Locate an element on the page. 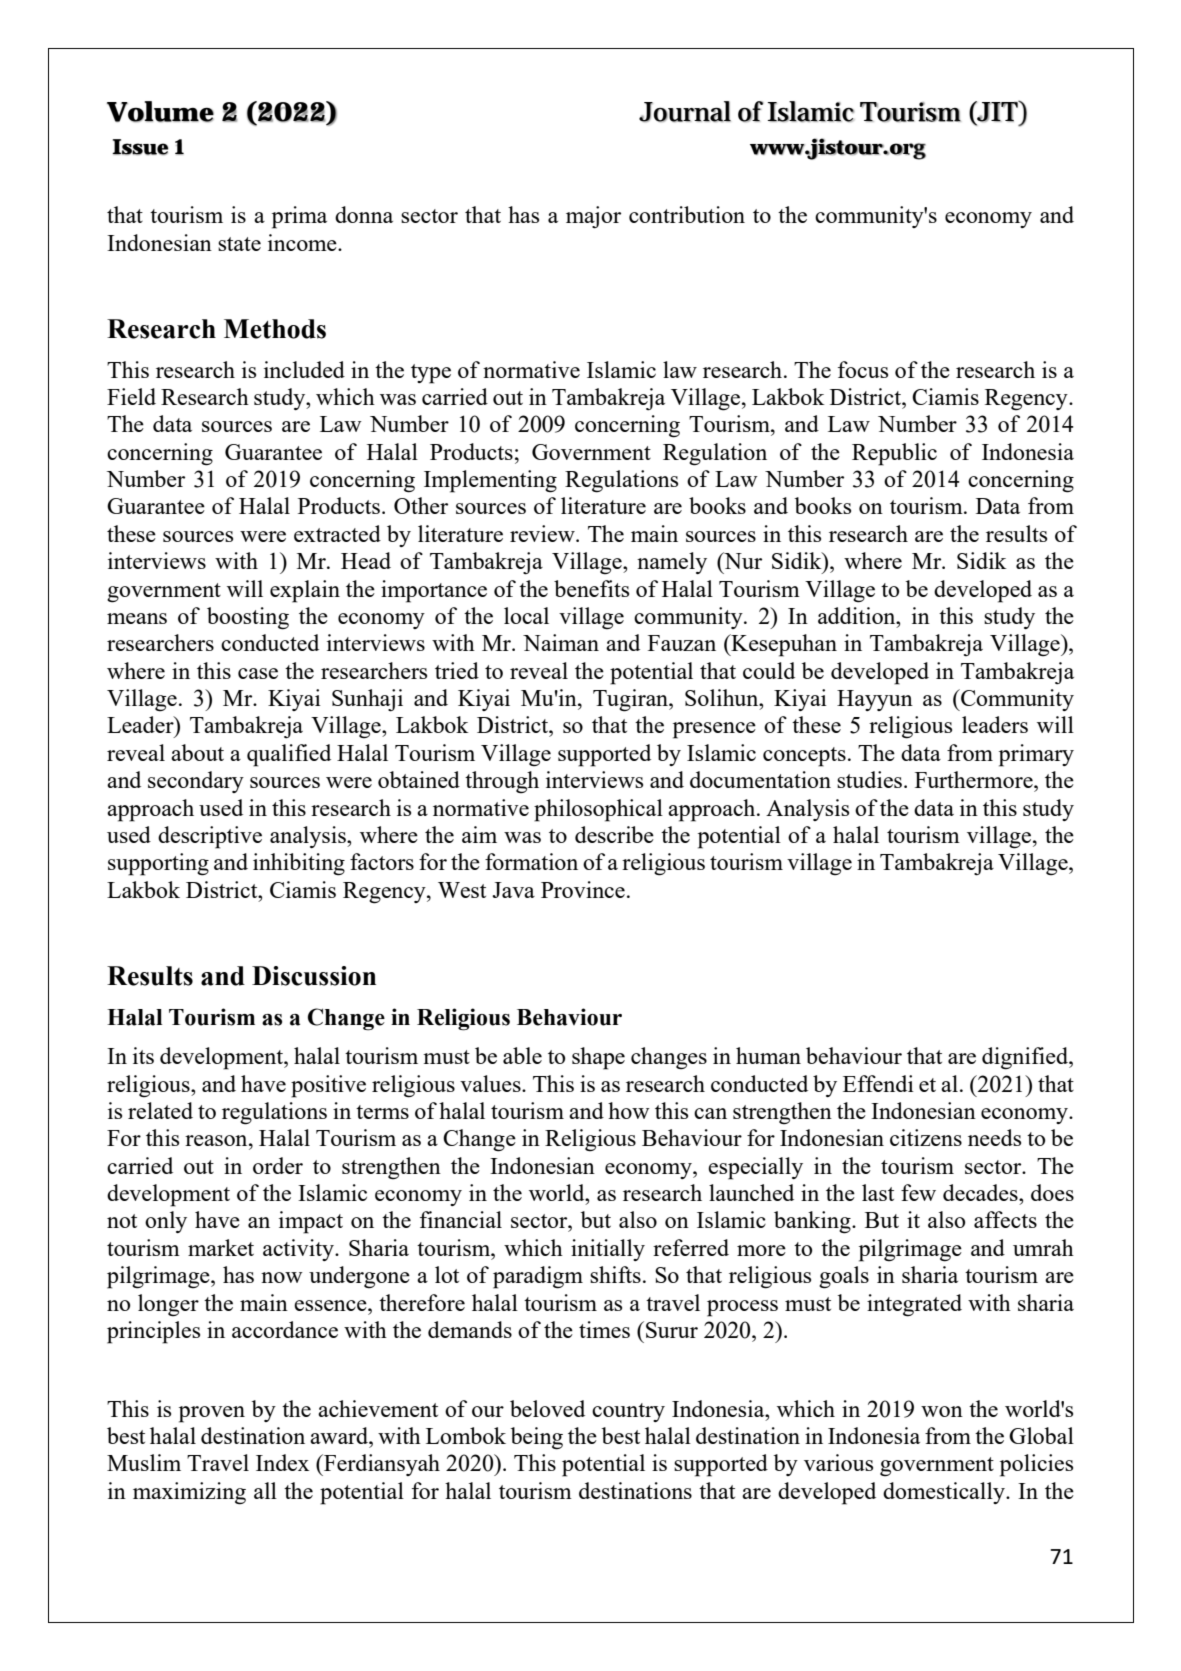 The image size is (1181, 1671). being is located at coordinates (537, 1438).
